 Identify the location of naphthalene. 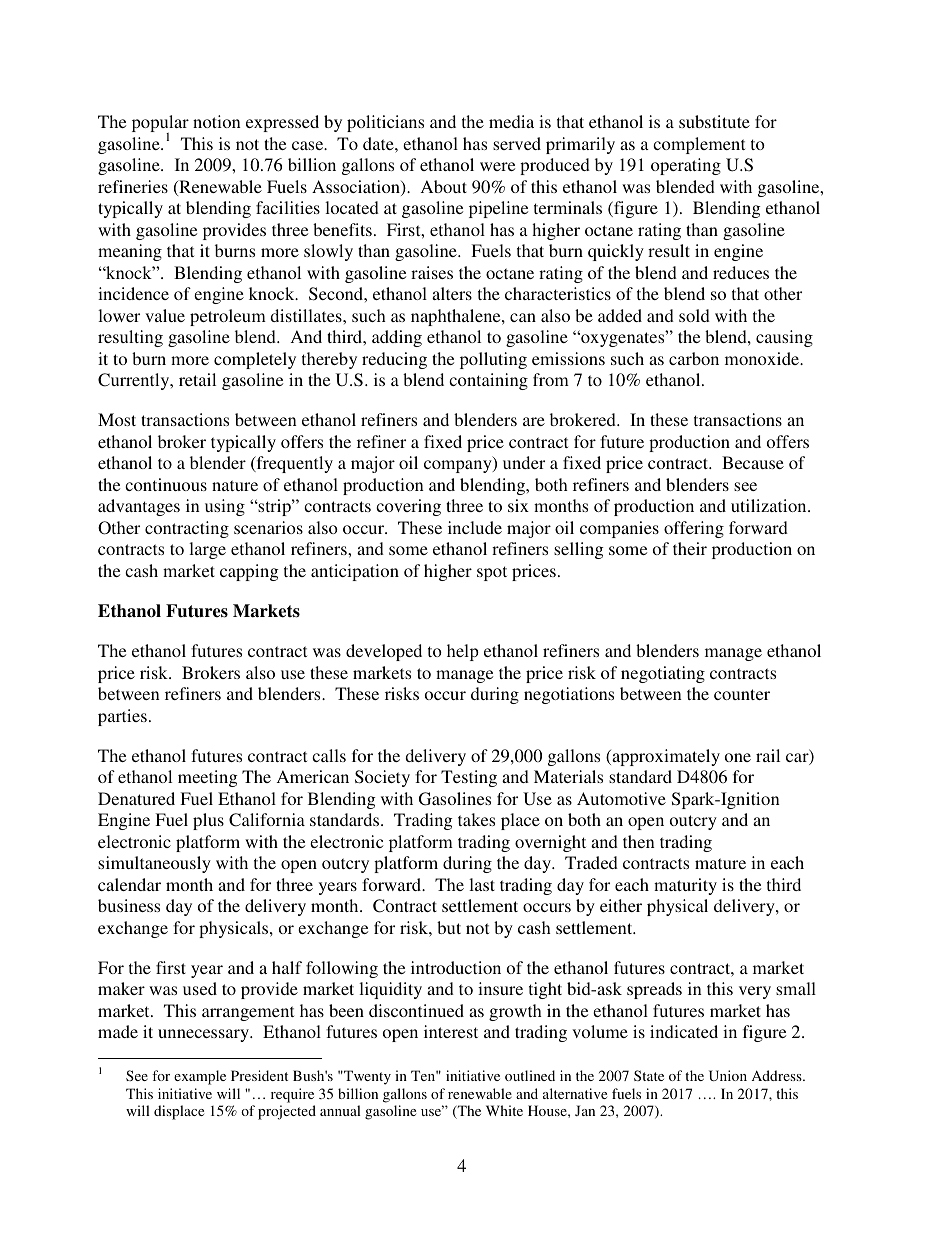
(457, 317).
